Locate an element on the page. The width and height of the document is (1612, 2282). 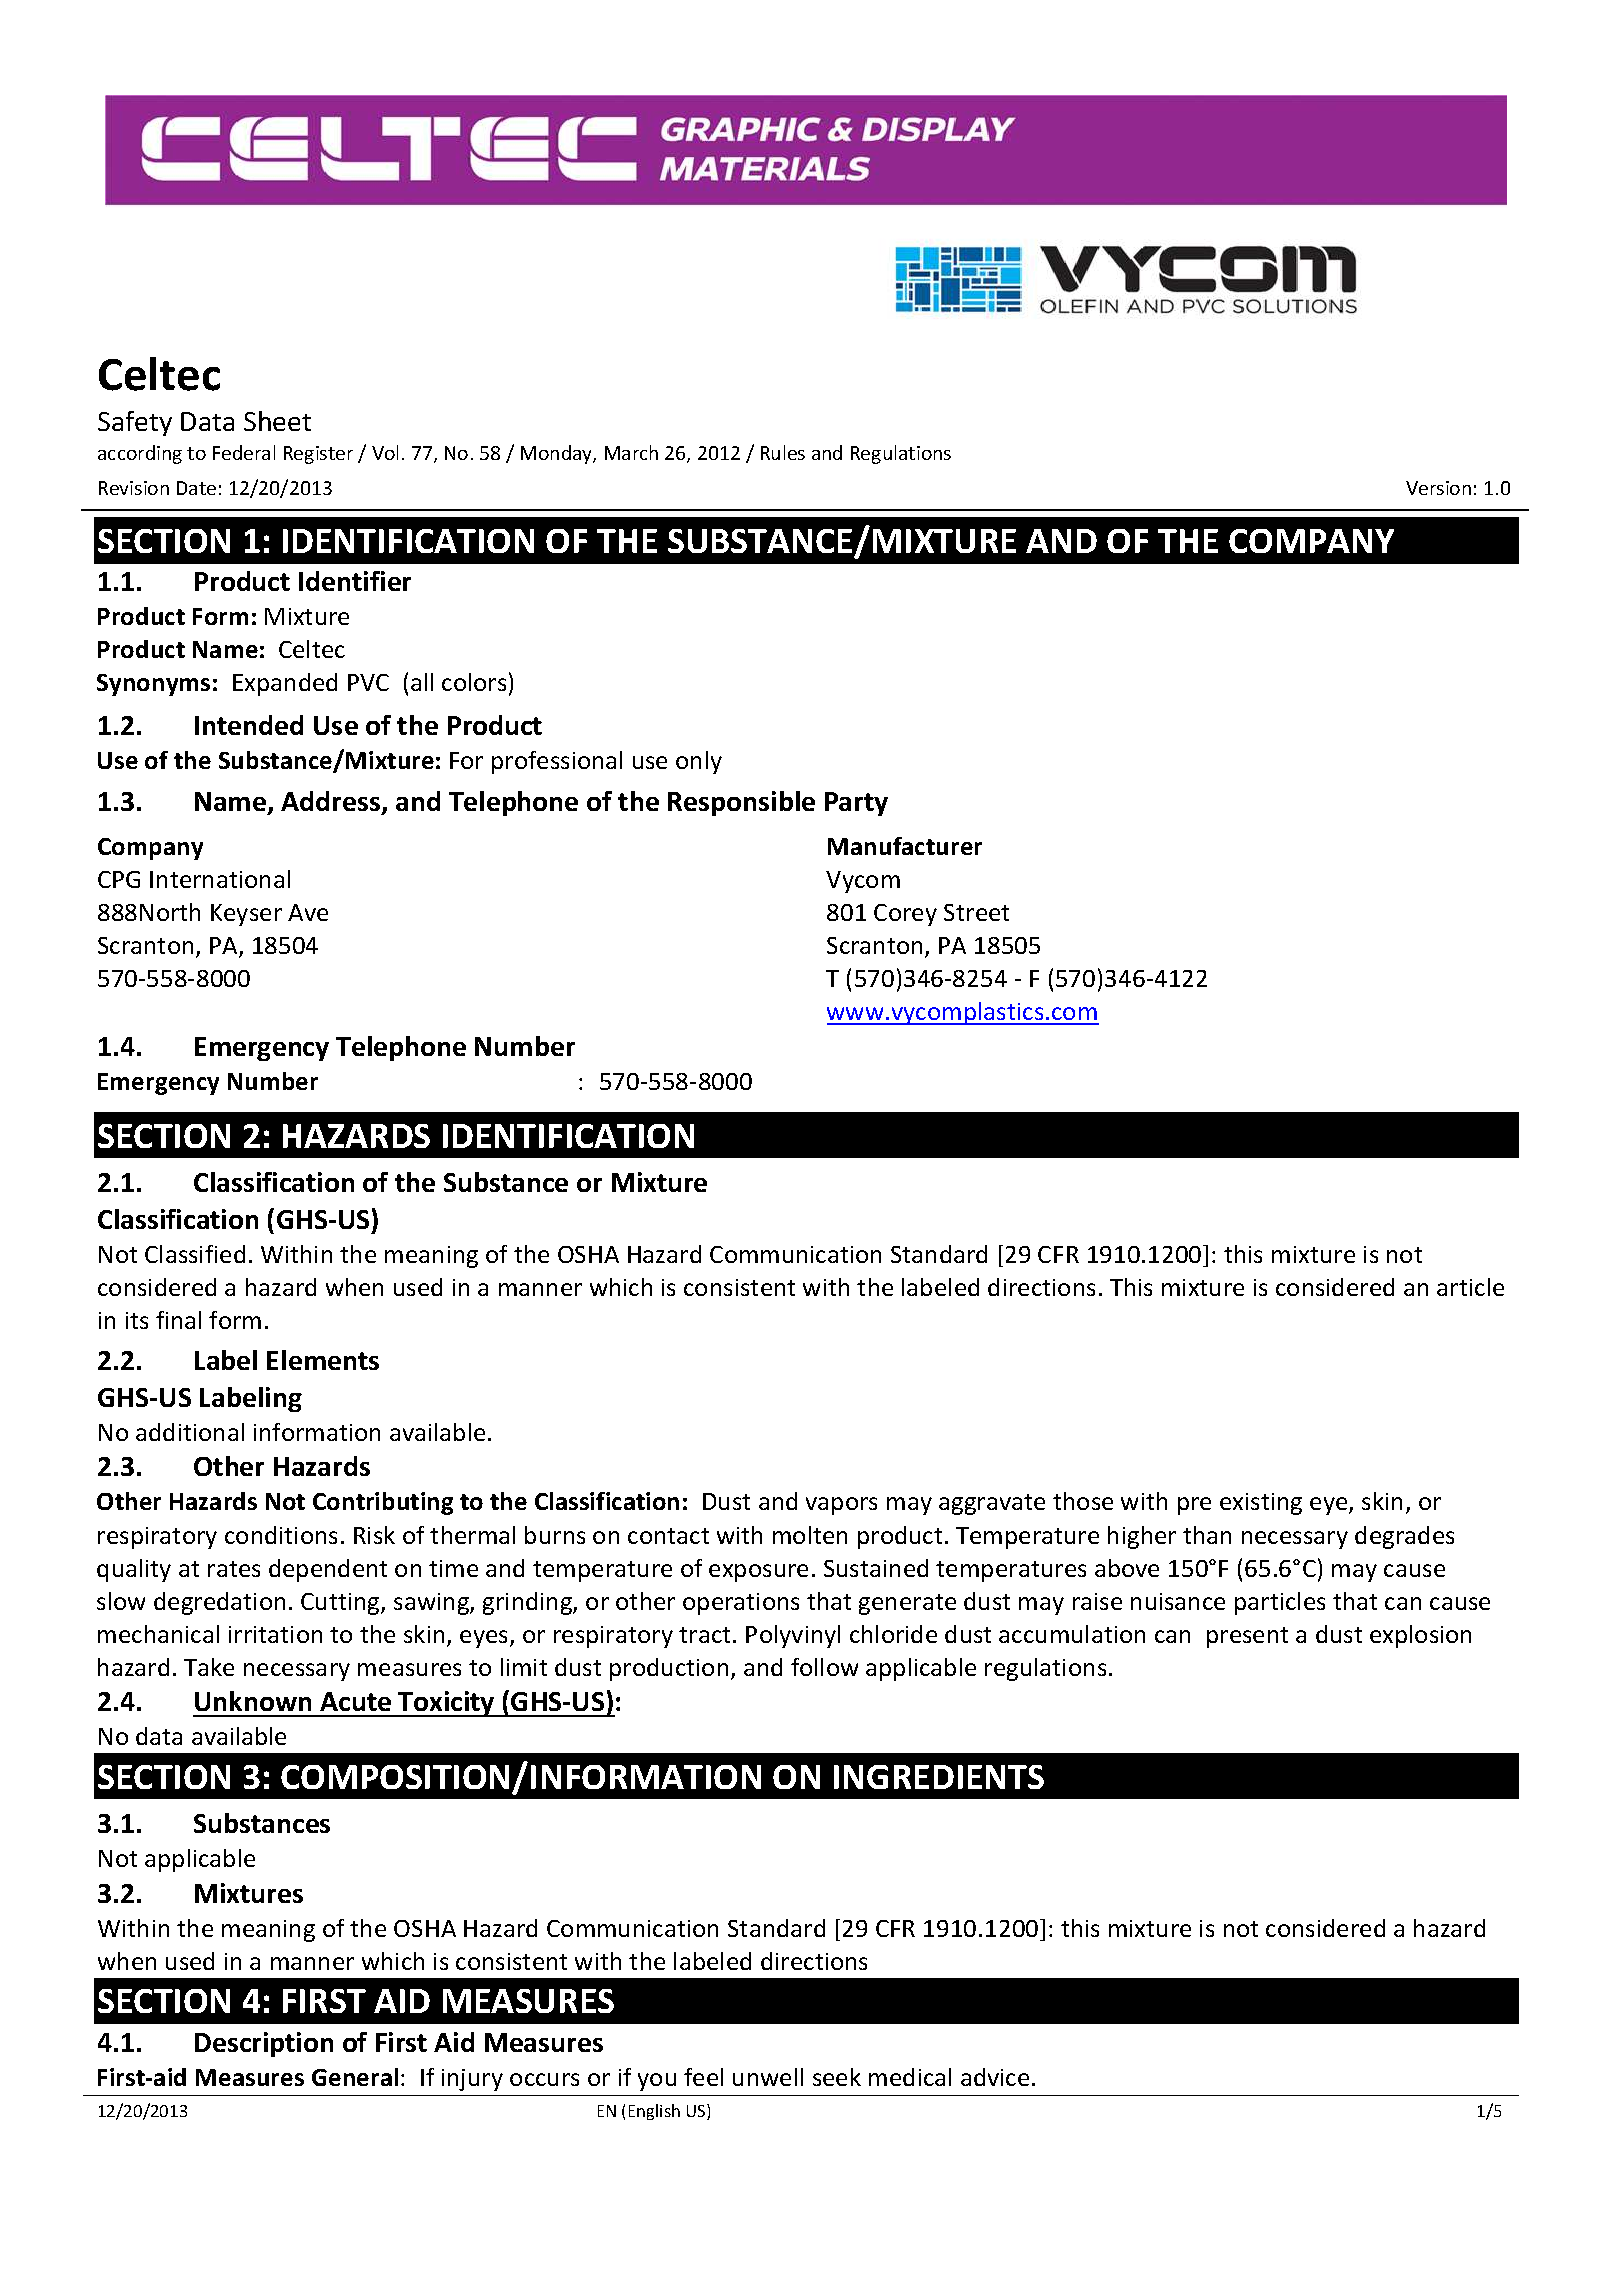
Classified is located at coordinates (195, 1254).
